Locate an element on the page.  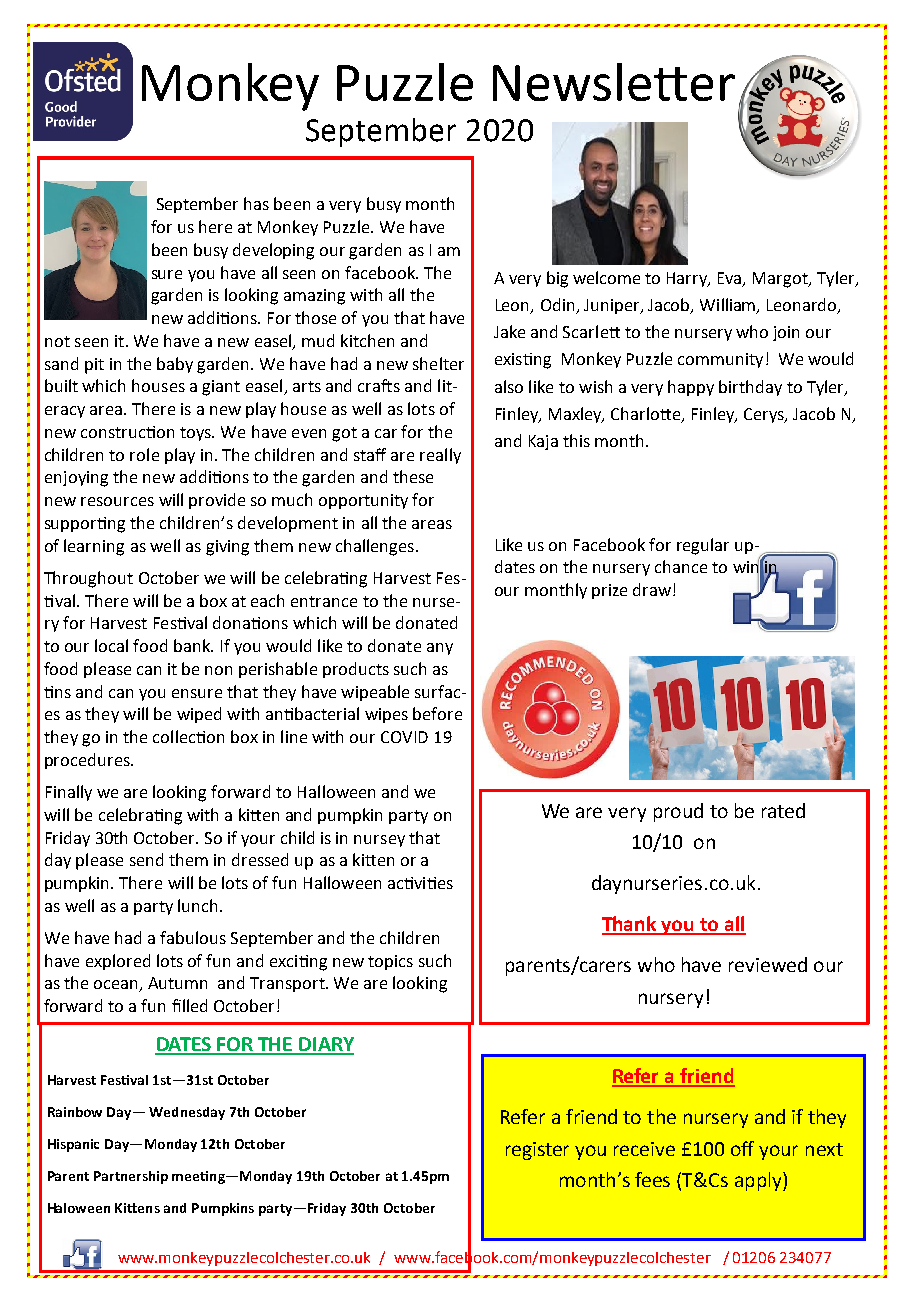
Newsletter is located at coordinates (614, 82).
